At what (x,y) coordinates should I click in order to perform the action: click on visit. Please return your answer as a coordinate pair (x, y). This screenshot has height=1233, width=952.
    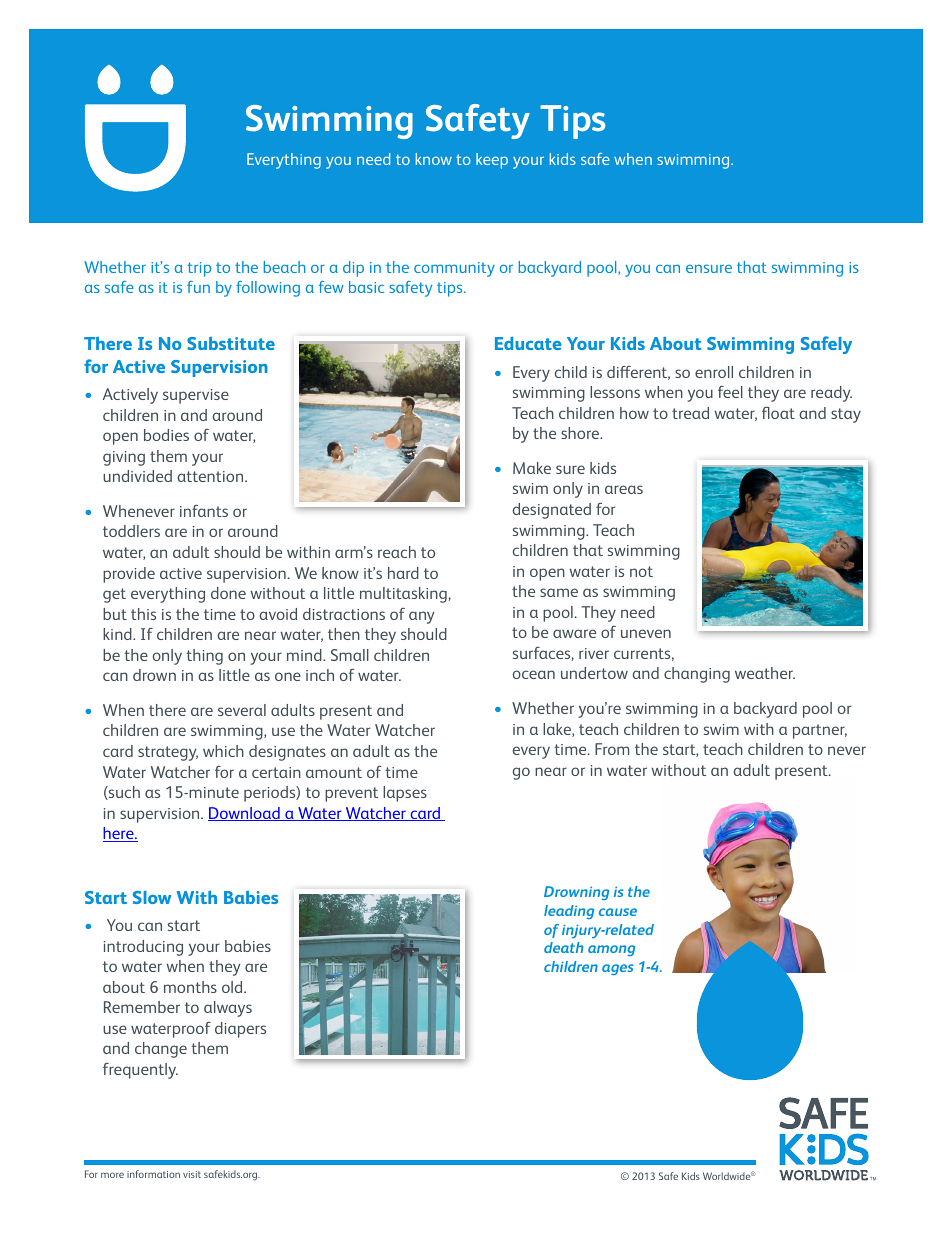
    Looking at the image, I should click on (192, 1174).
